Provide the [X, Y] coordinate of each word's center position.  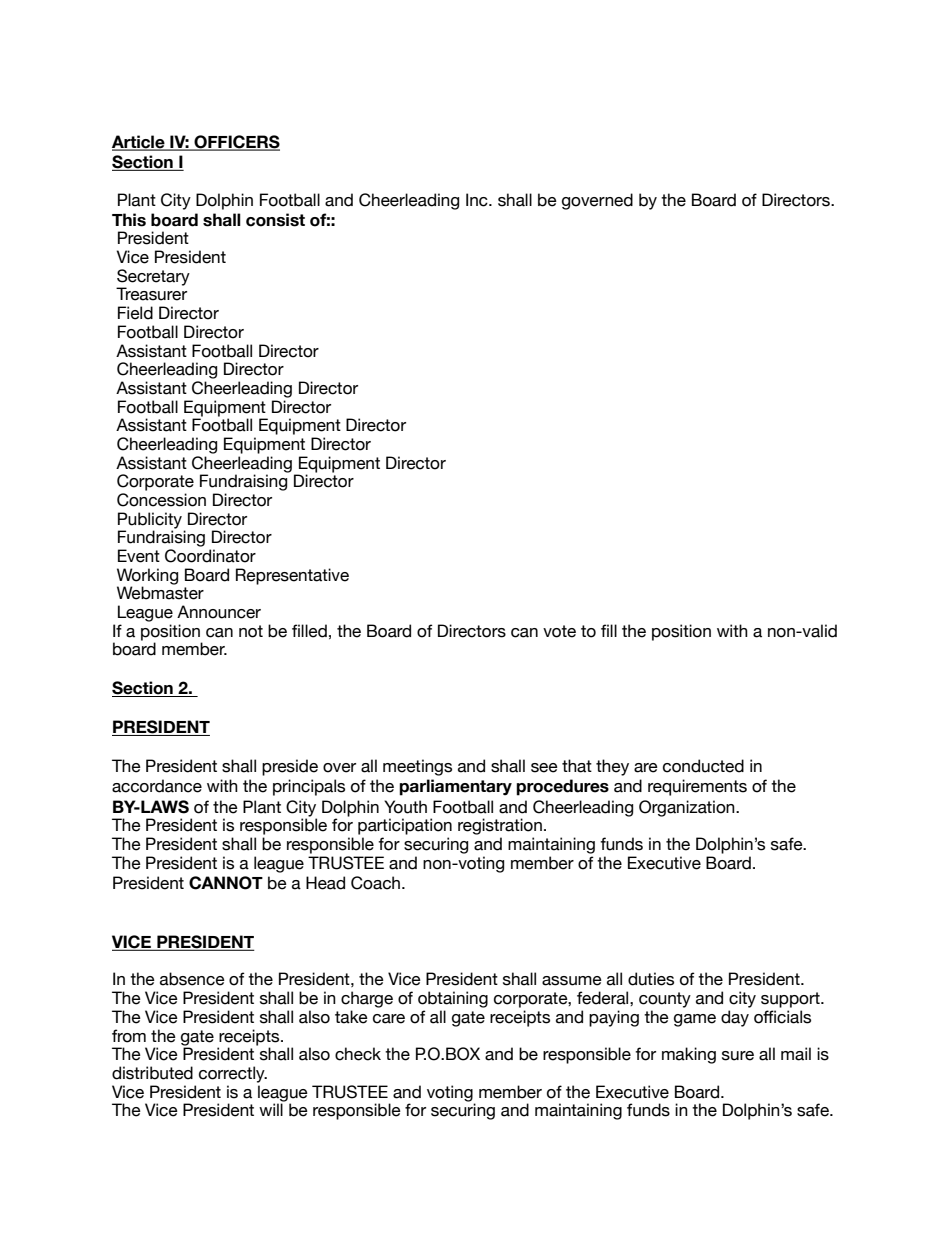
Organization [688, 808]
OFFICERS [236, 143]
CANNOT [226, 883]
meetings [417, 767]
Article [139, 143]
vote [559, 631]
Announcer [219, 612]
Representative [292, 576]
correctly [233, 1074]
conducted [703, 766]
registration [500, 826]
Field [135, 313]
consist [275, 220]
